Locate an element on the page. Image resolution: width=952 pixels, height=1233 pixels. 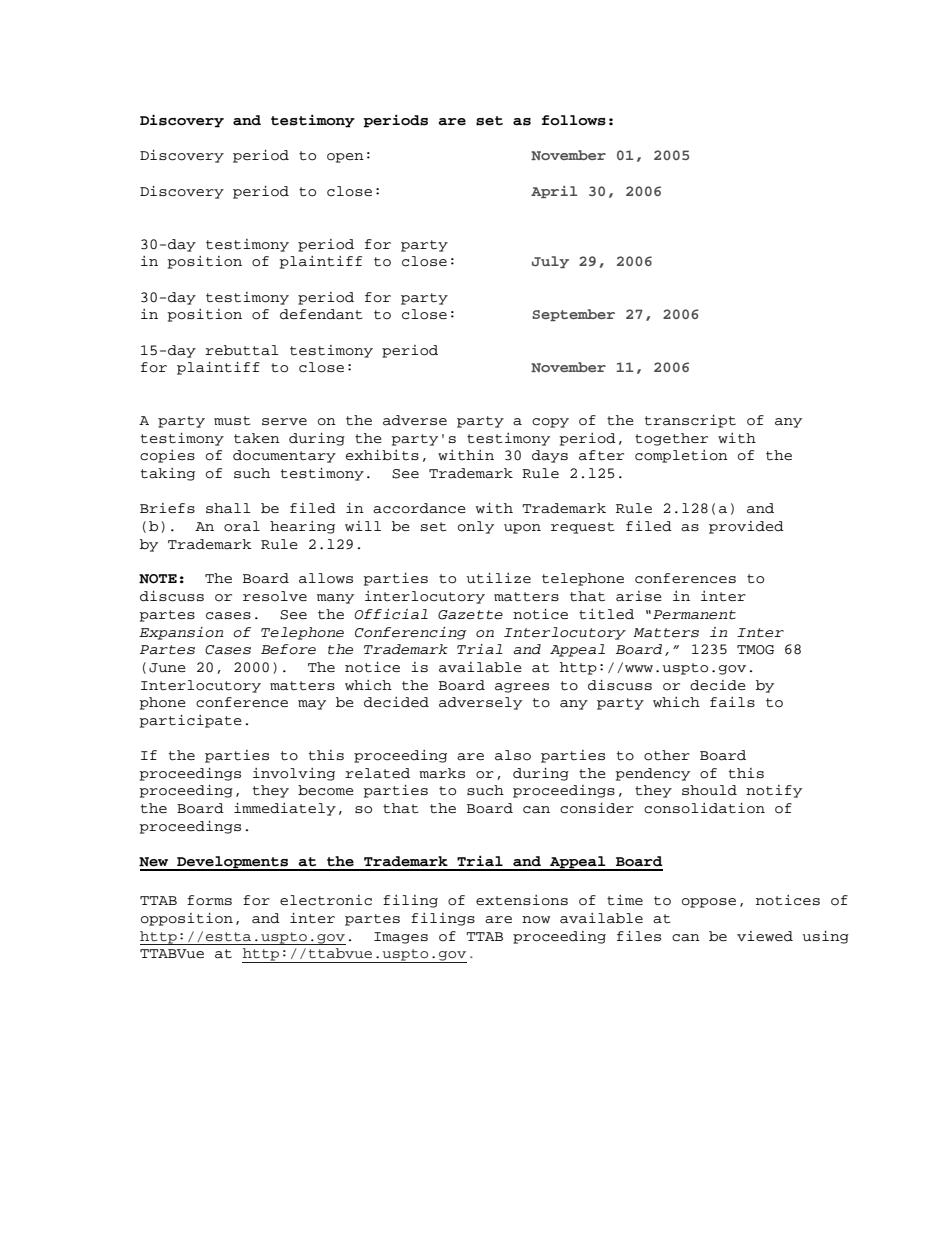
extensions is located at coordinates (522, 900).
